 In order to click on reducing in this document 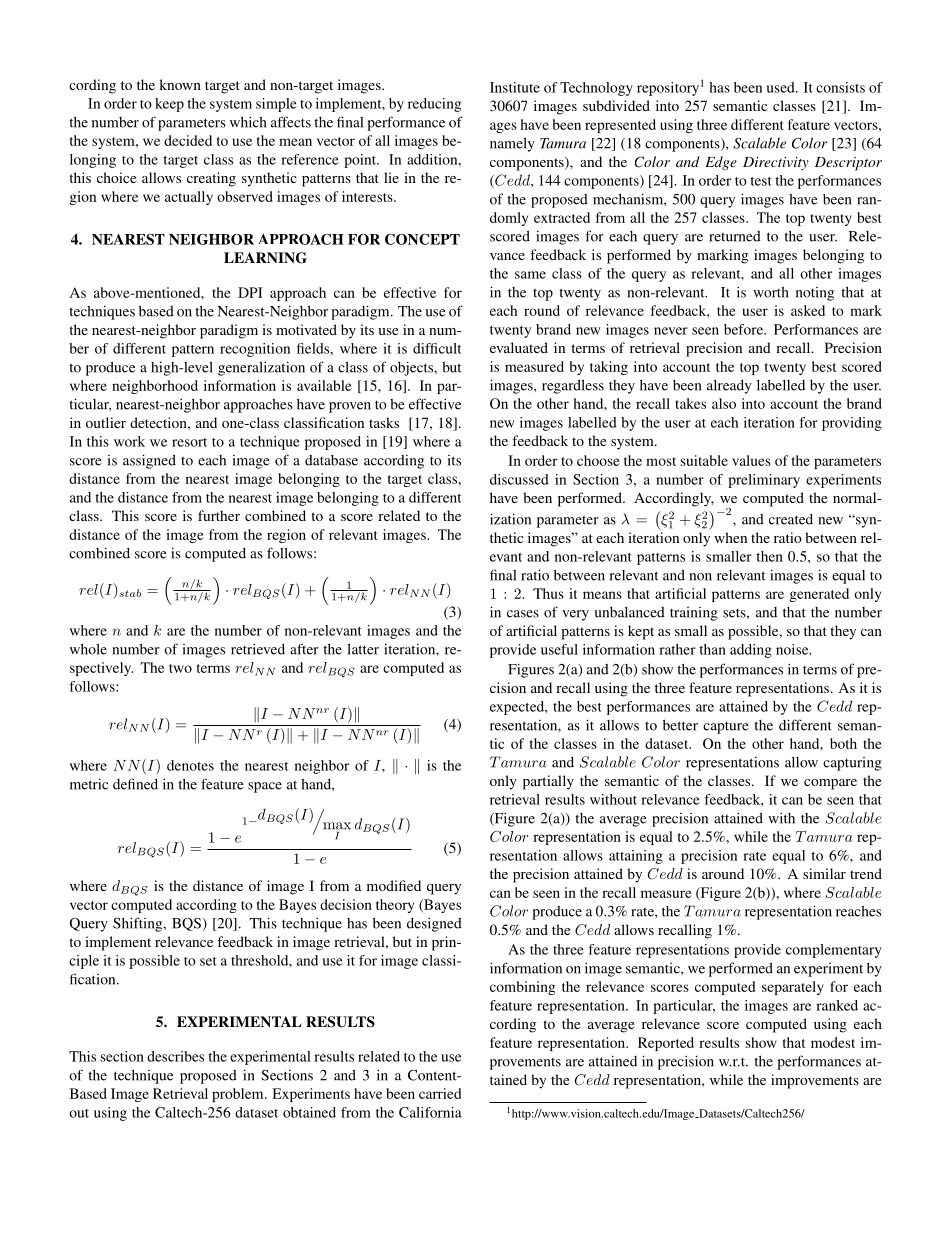, I will do `click(434, 105)`.
